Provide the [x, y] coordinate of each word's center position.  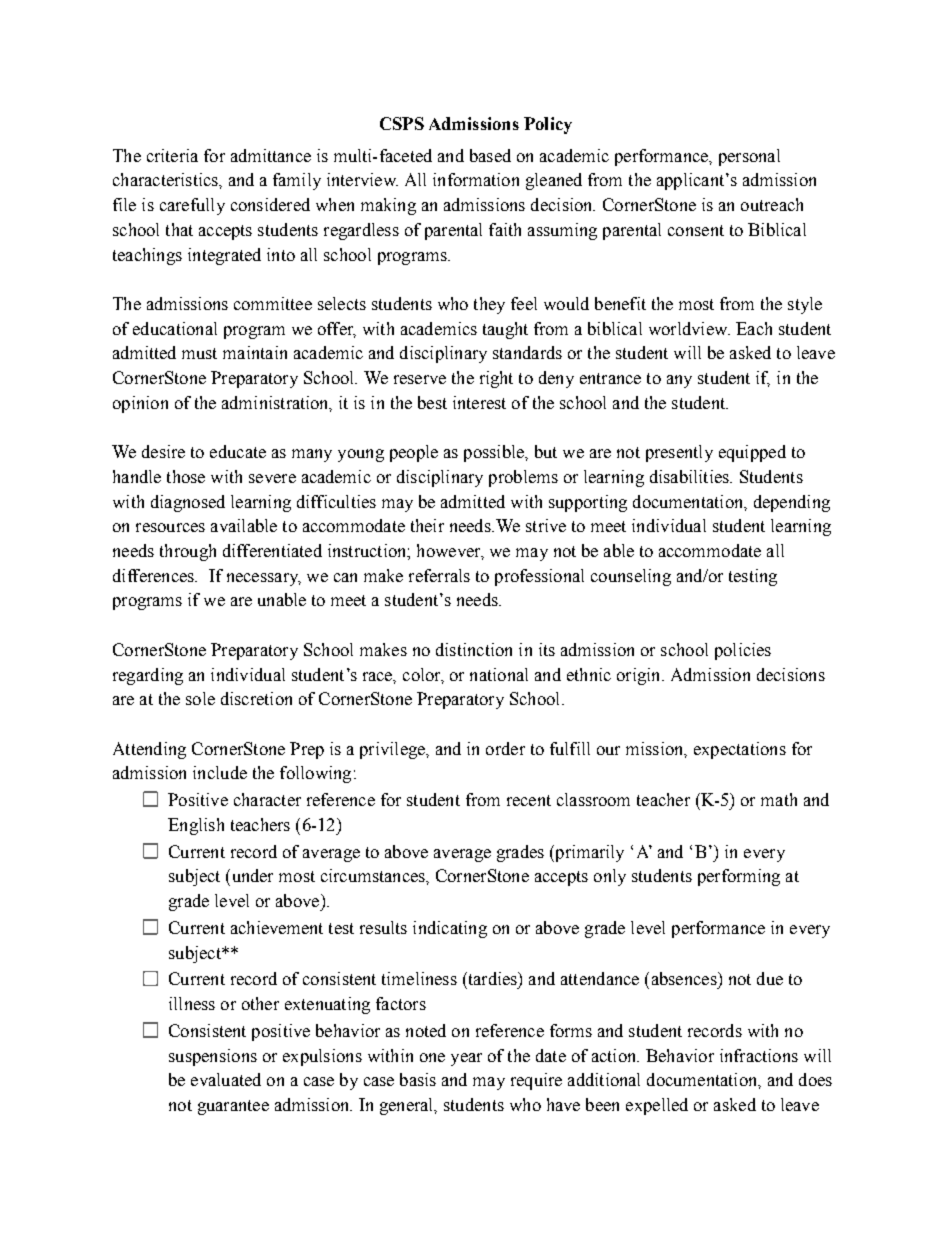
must [199, 353]
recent [529, 800]
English [196, 826]
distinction [474, 649]
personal [749, 157]
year [466, 1059]
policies [743, 651]
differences [154, 575]
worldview [689, 328]
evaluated [226, 1079]
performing [739, 877]
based [490, 155]
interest [479, 402]
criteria [172, 155]
